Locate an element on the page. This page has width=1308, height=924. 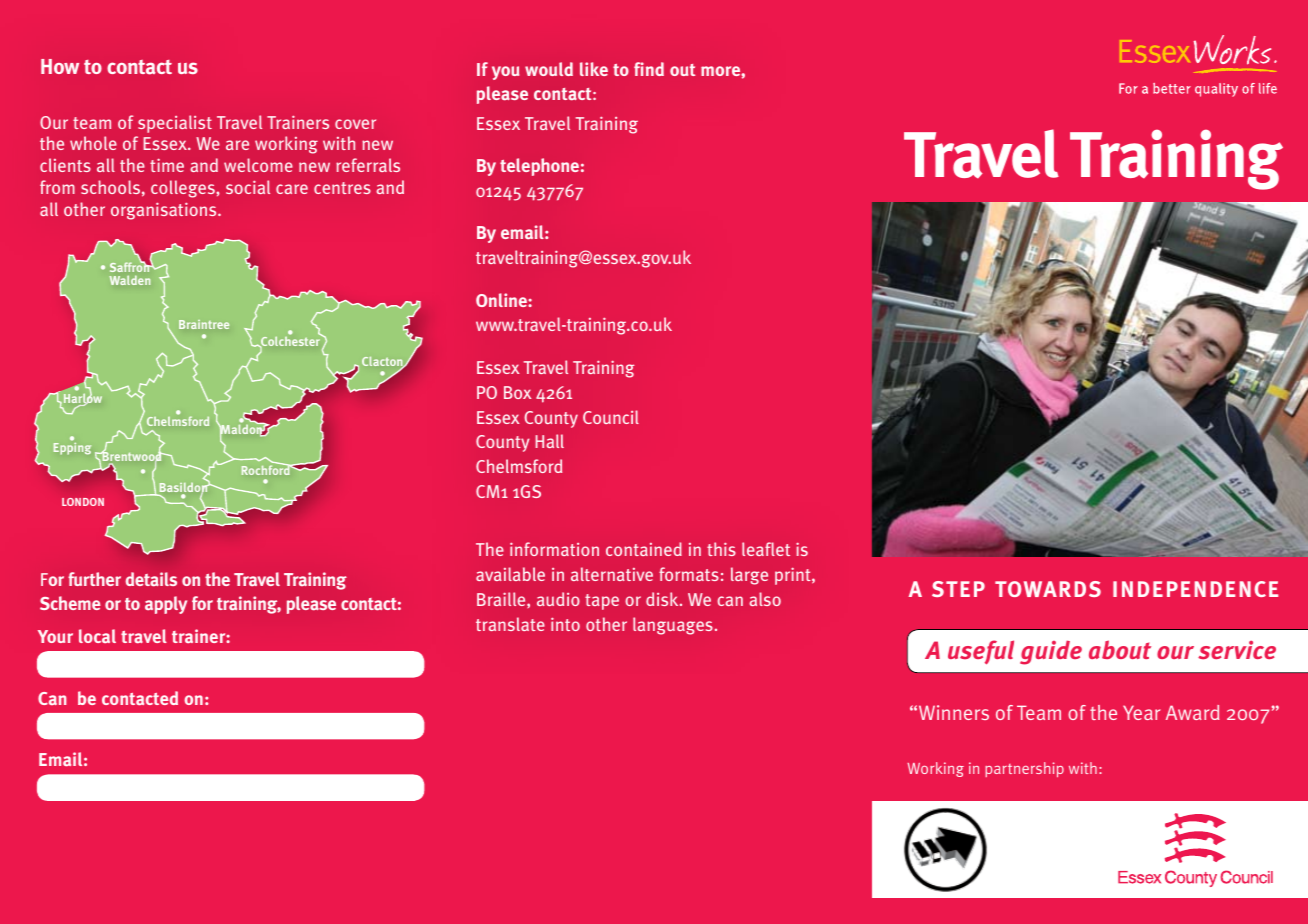
Year is located at coordinates (1142, 712).
